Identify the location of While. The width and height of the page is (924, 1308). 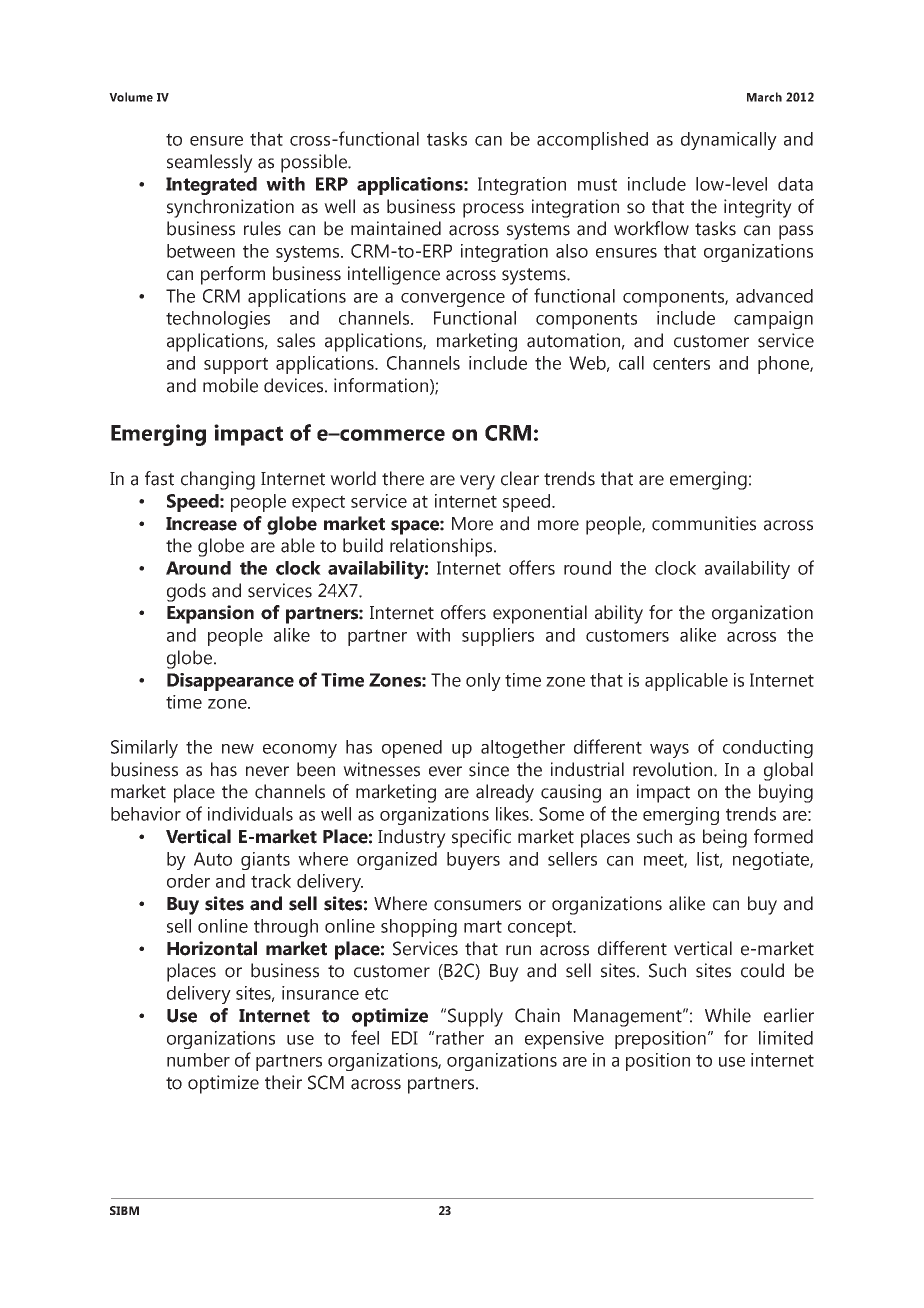
(728, 1015).
